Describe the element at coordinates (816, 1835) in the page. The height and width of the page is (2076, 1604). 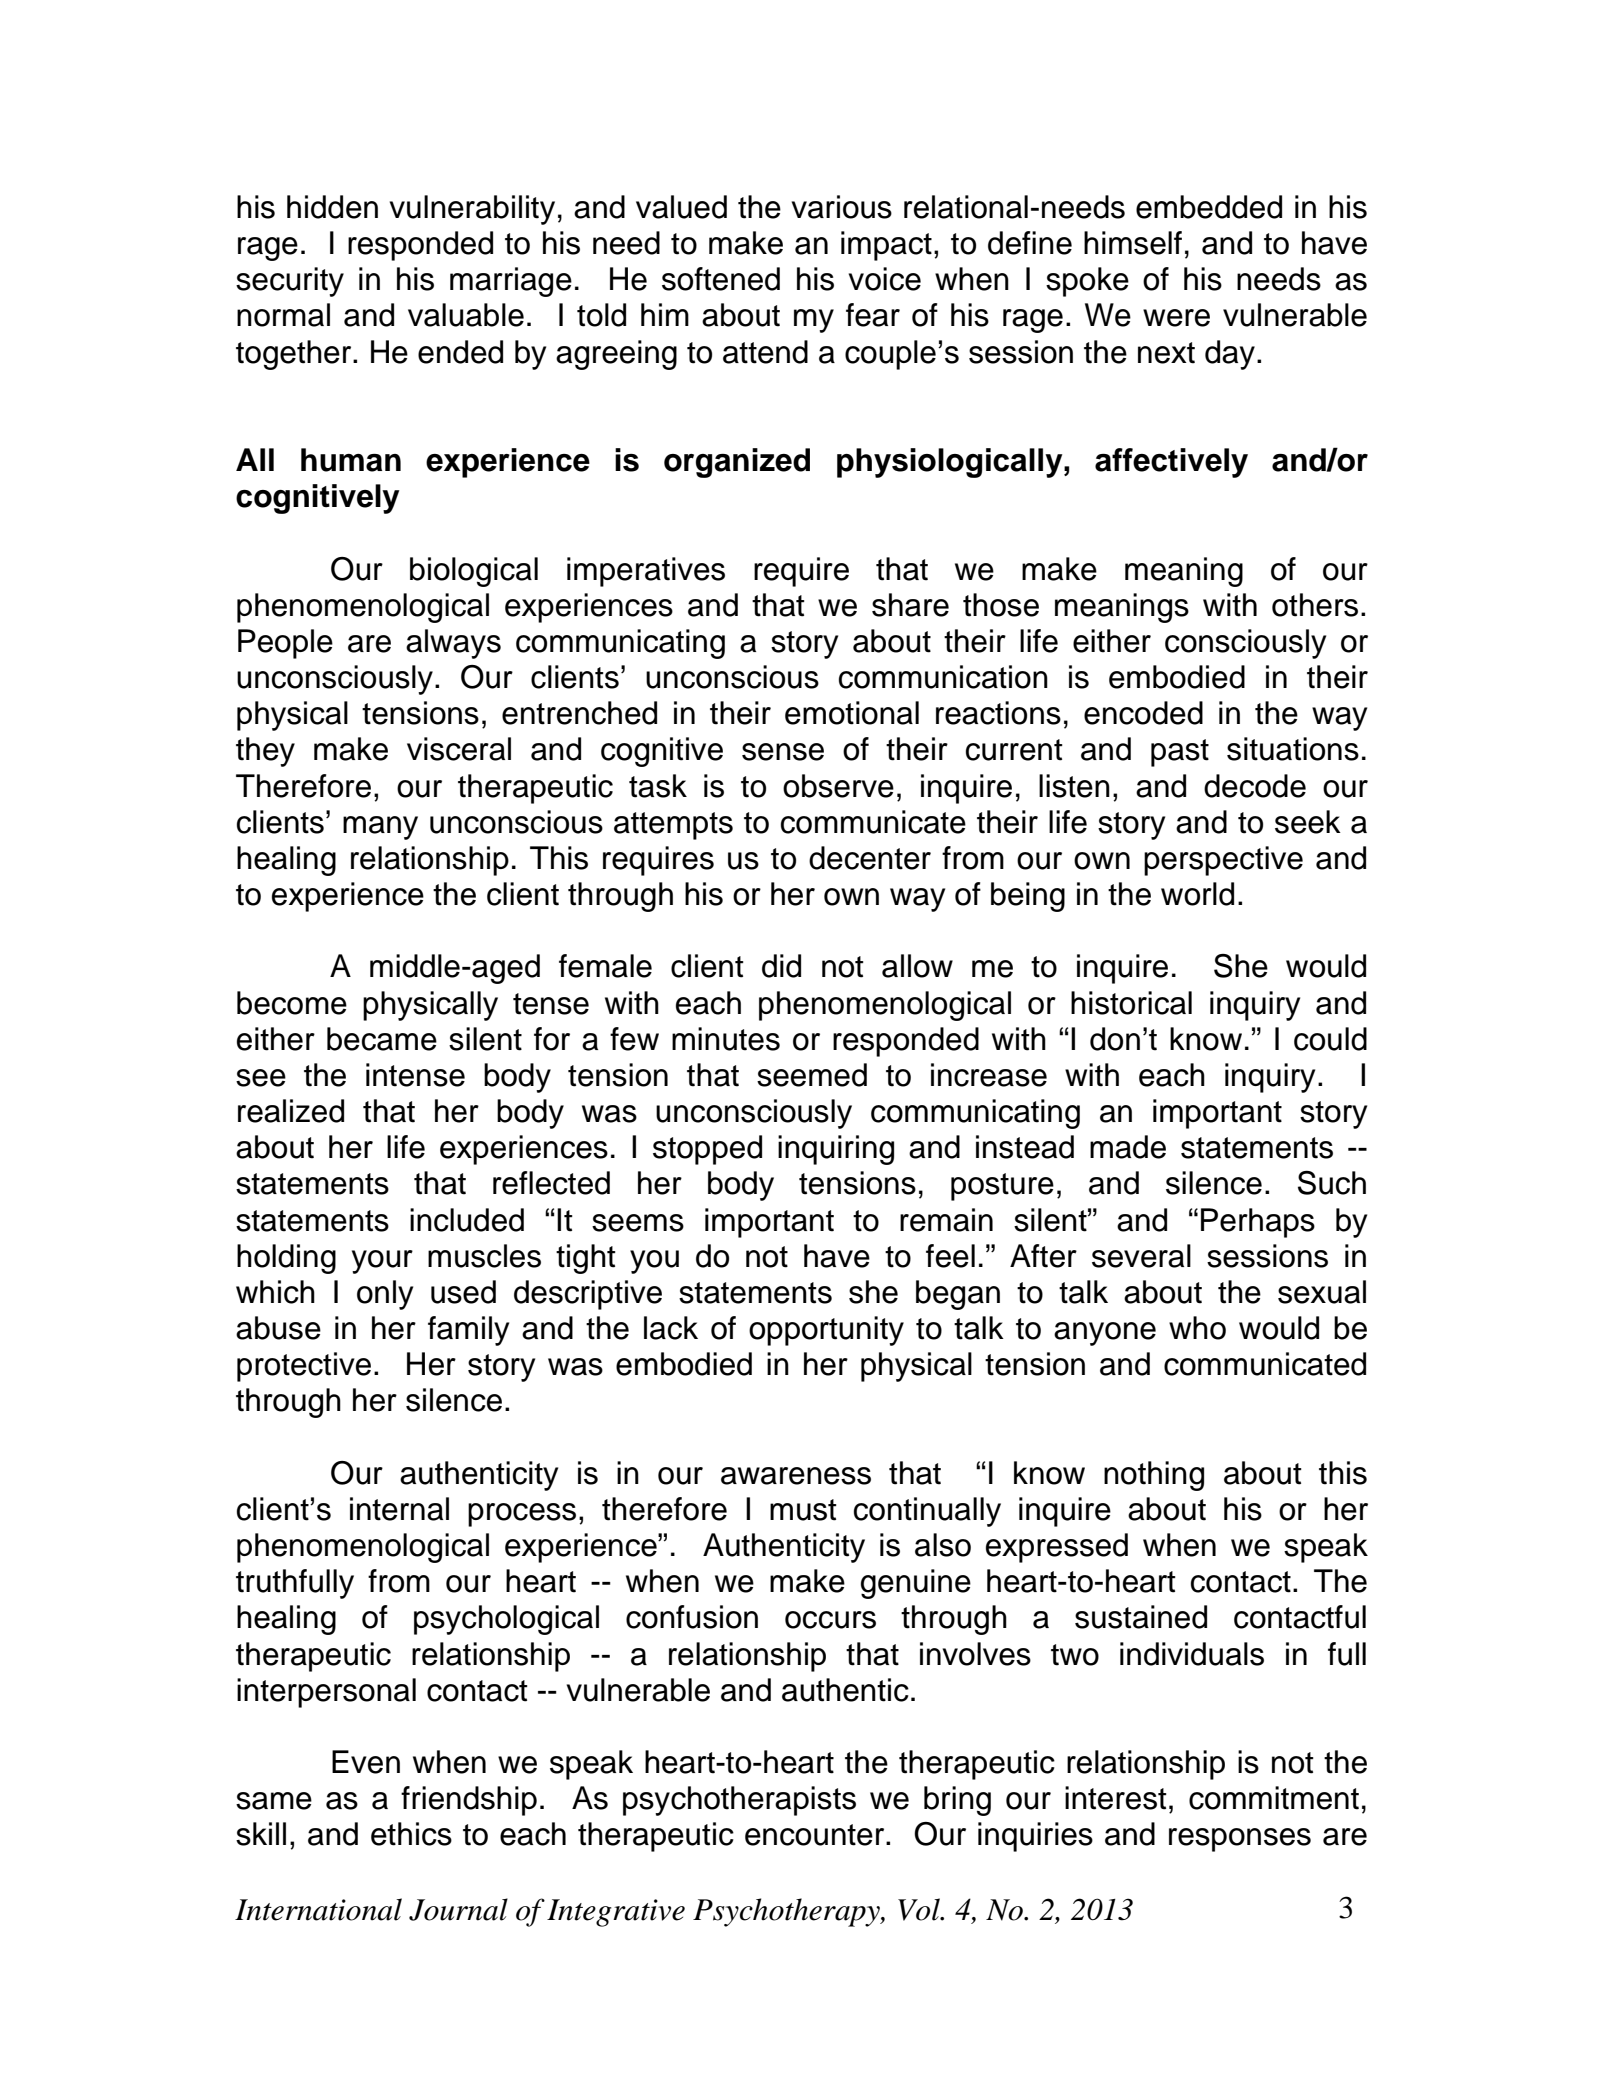
I see `encounter` at that location.
